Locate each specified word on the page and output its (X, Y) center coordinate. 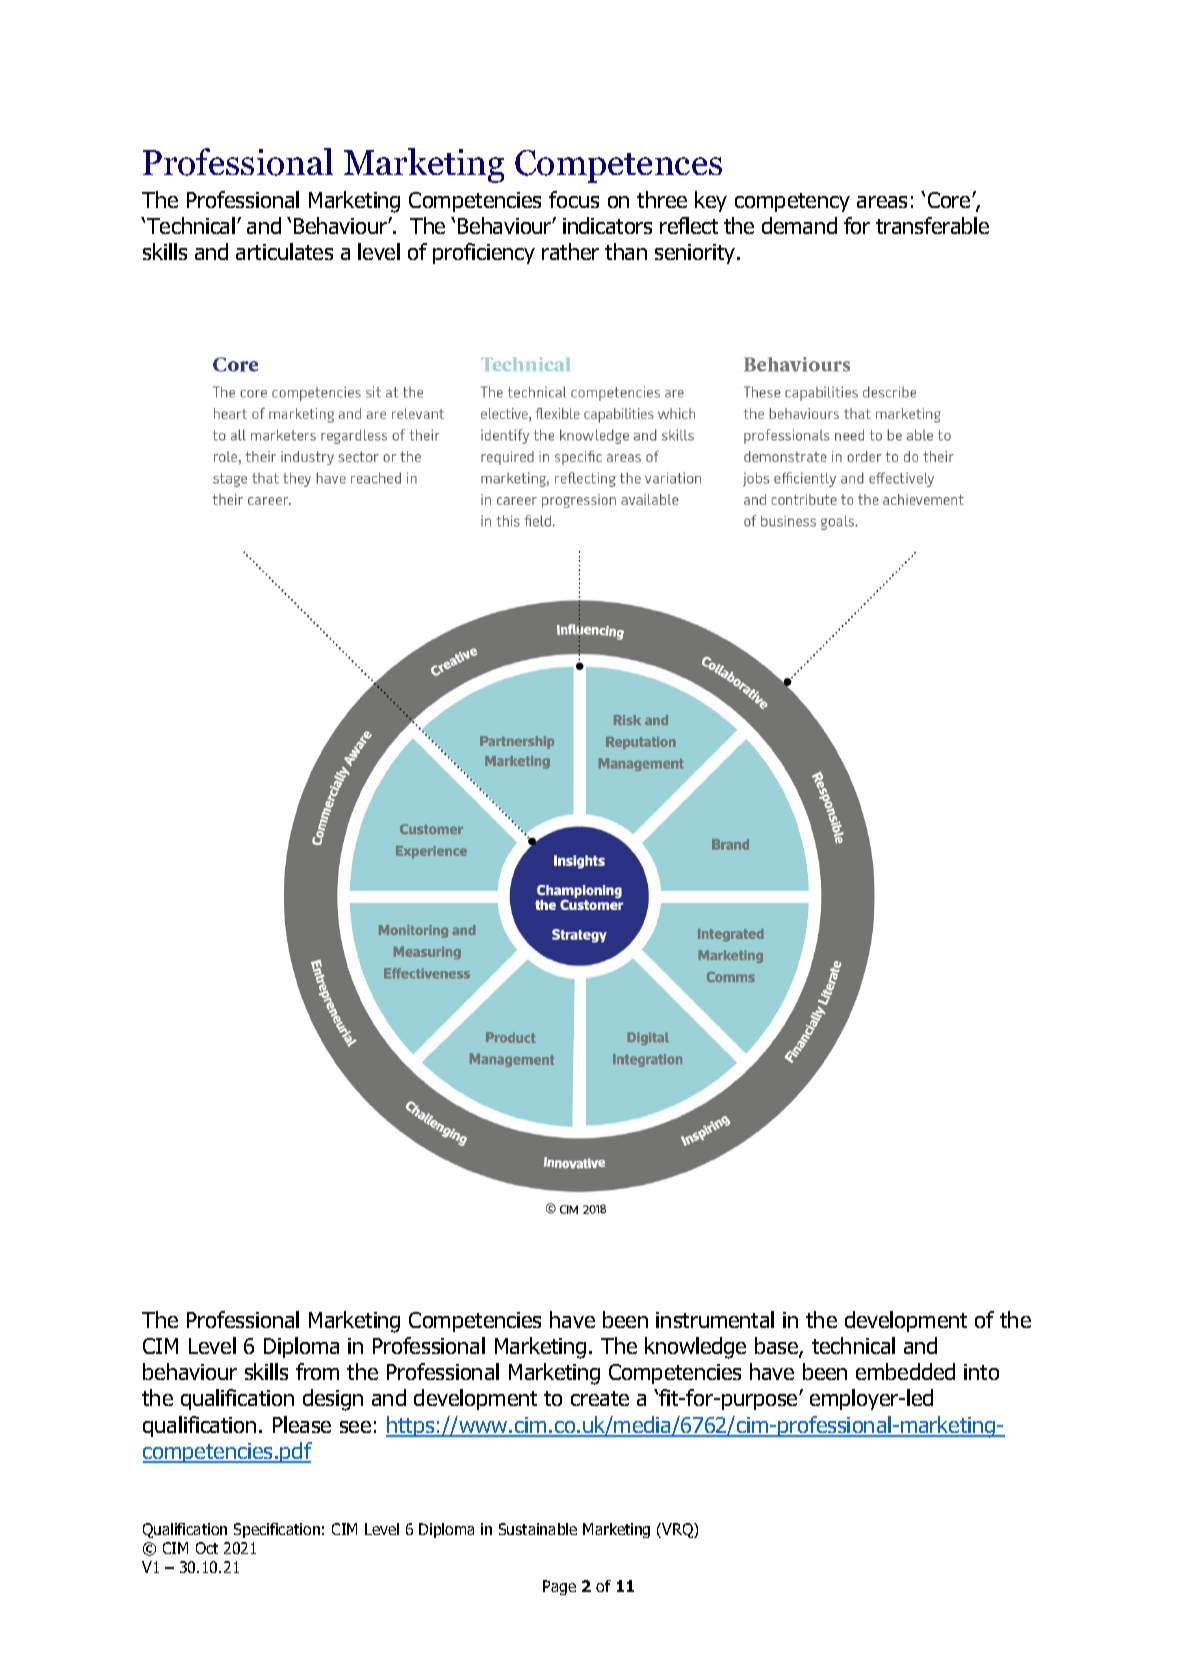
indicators (607, 225)
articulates (284, 251)
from (317, 1371)
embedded (905, 1371)
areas (882, 202)
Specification (277, 1530)
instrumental (715, 1319)
